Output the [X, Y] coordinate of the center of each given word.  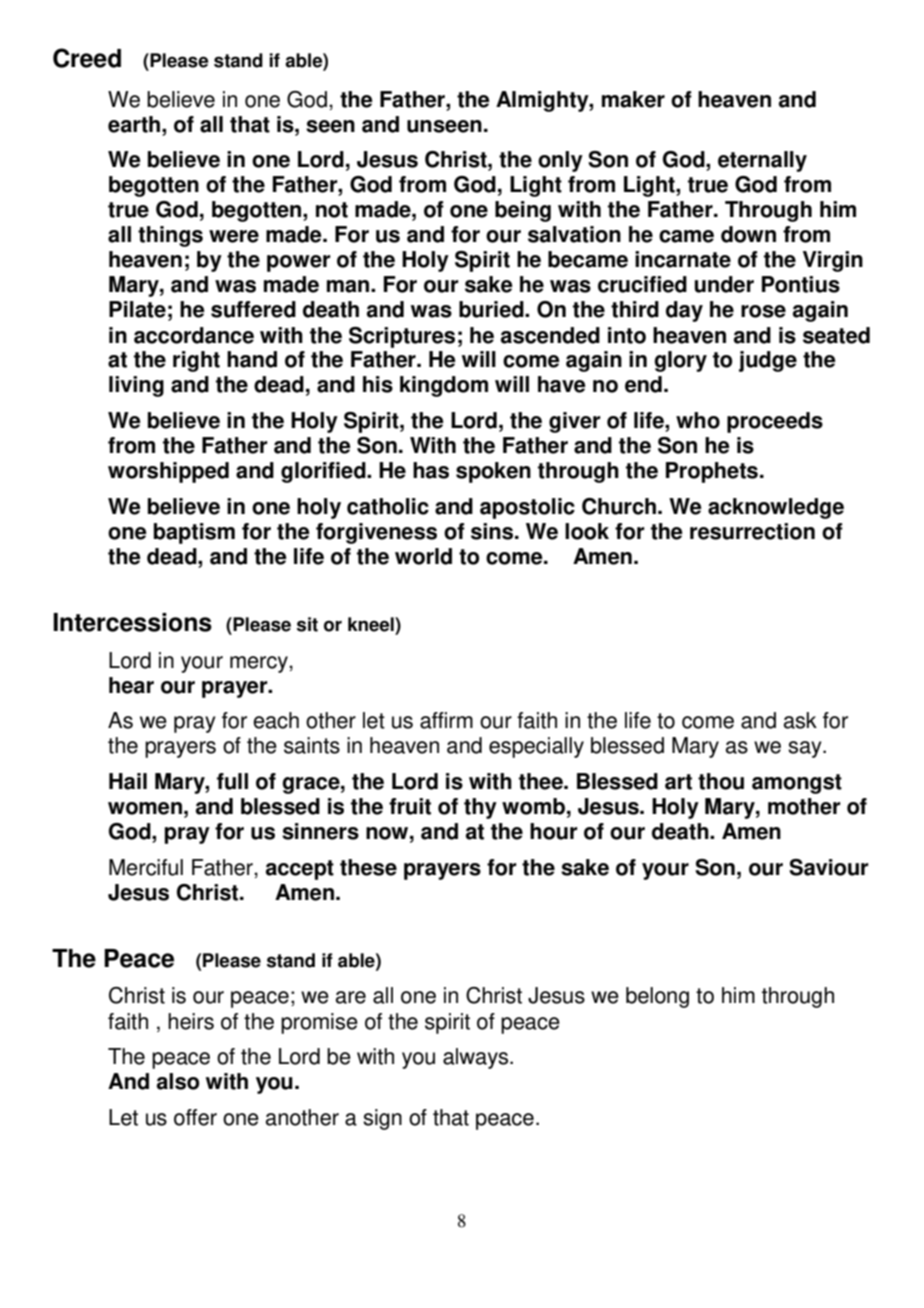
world [423, 556]
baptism [194, 533]
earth [135, 124]
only [560, 161]
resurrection [752, 531]
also [178, 1081]
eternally [762, 161]
